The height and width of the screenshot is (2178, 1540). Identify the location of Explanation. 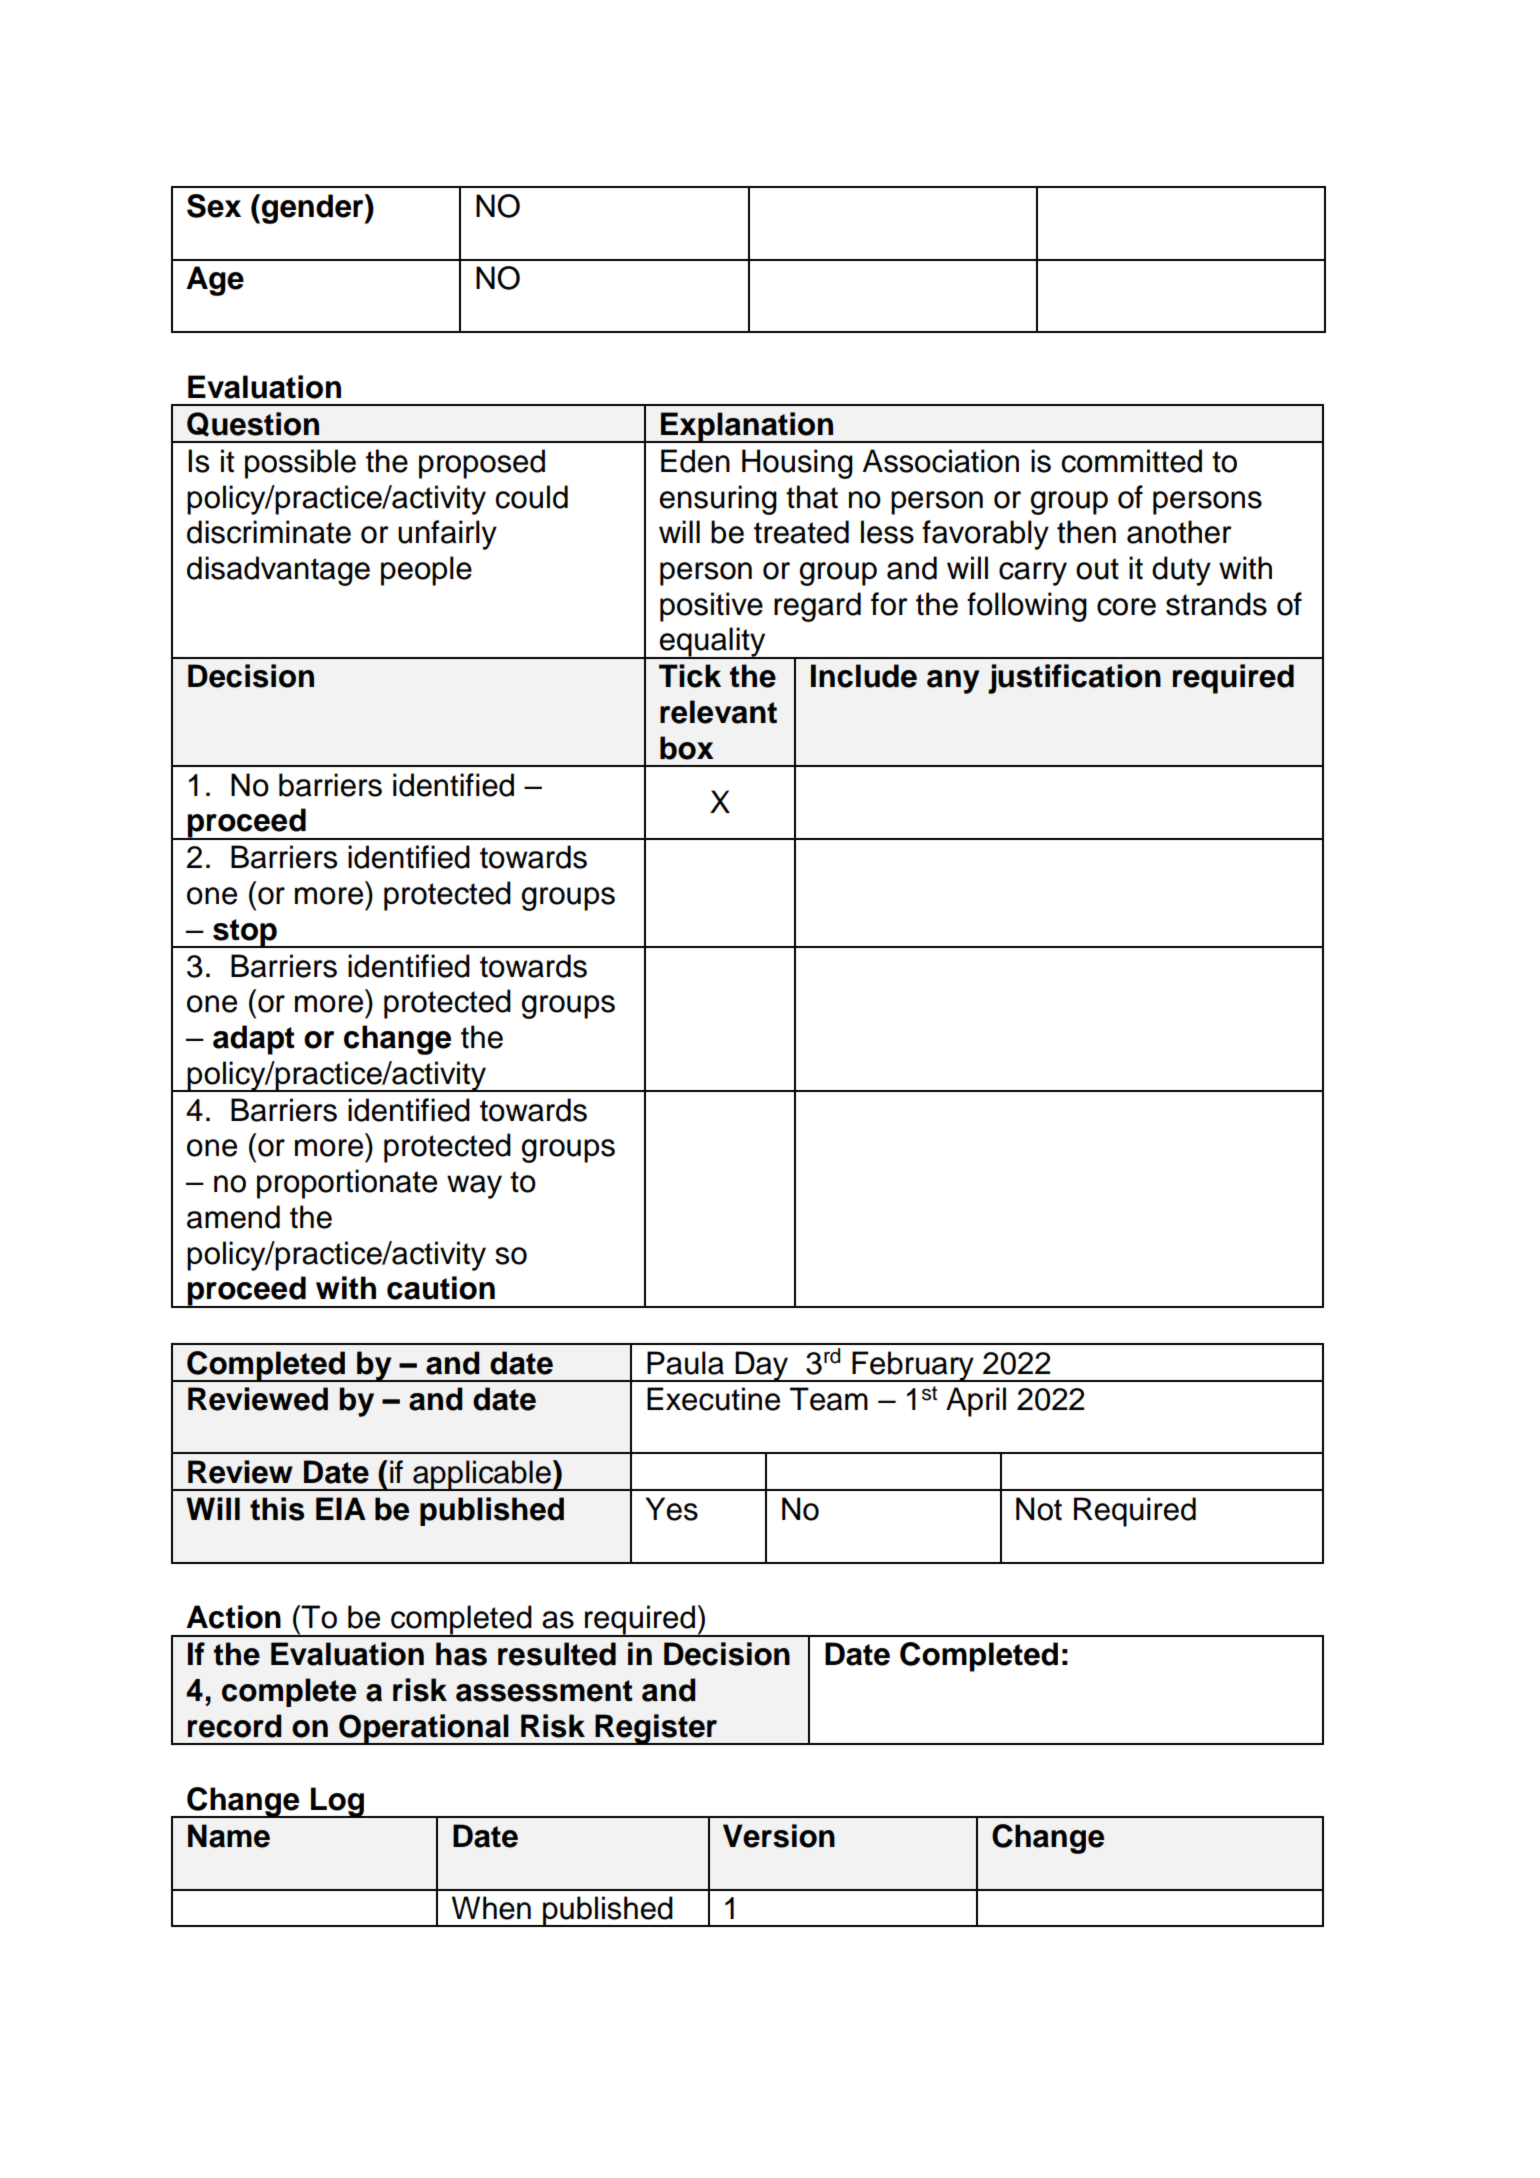
(747, 427).
